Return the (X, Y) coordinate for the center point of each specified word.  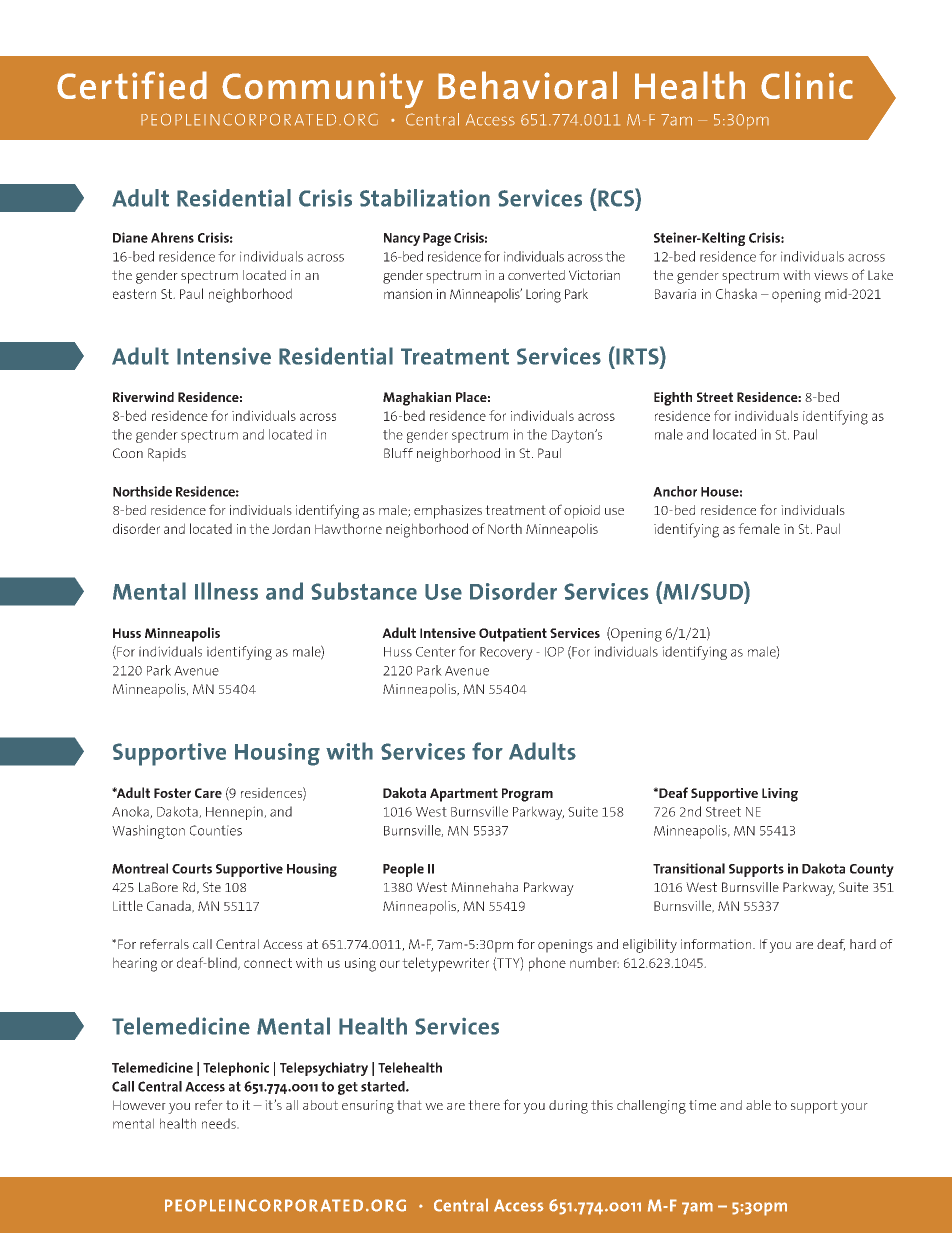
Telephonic (236, 1069)
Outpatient (513, 635)
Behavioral (527, 85)
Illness (226, 591)
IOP (554, 652)
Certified (132, 85)
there (484, 1105)
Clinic (807, 85)
